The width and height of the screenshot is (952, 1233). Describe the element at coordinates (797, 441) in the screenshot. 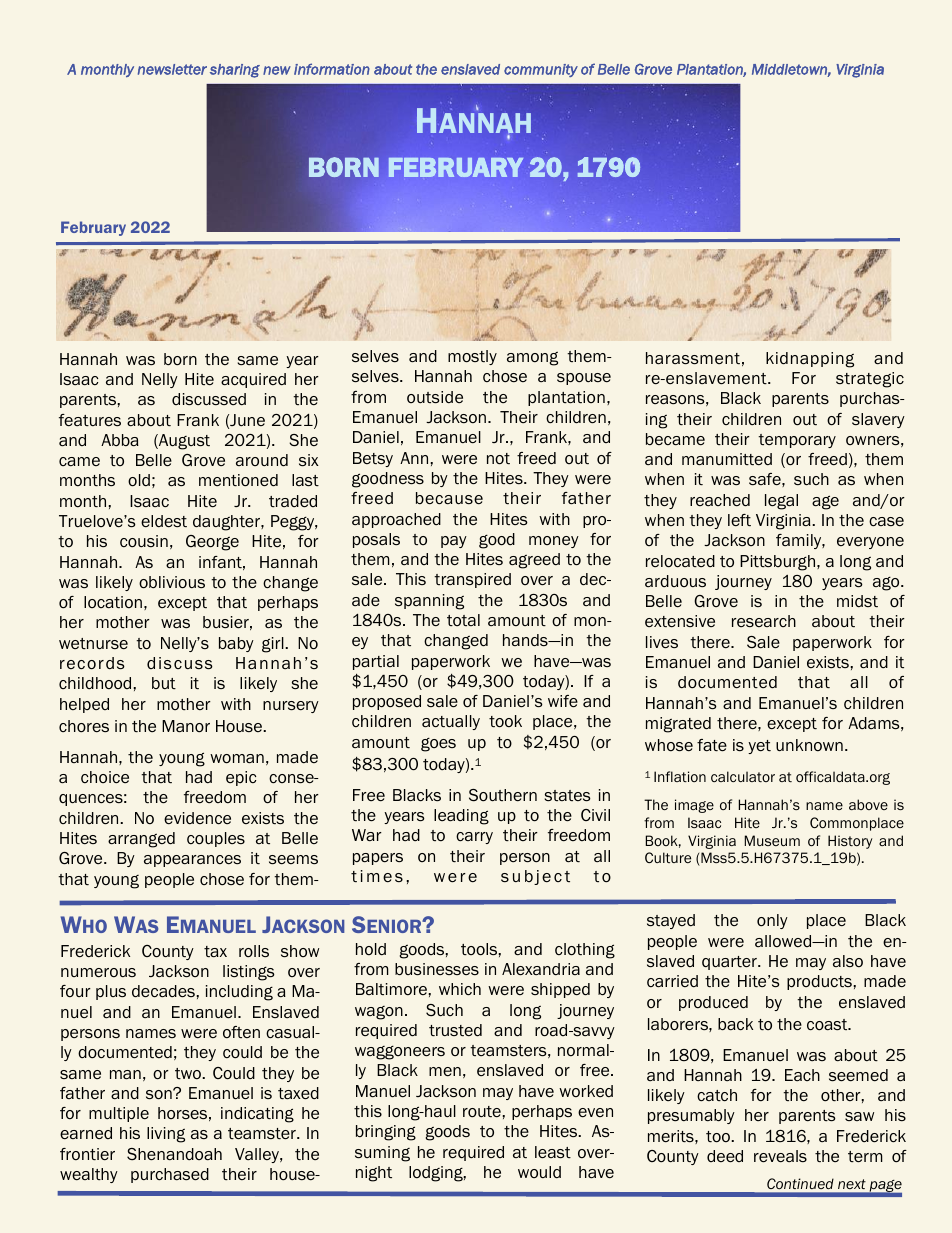

I see `temporary` at that location.
